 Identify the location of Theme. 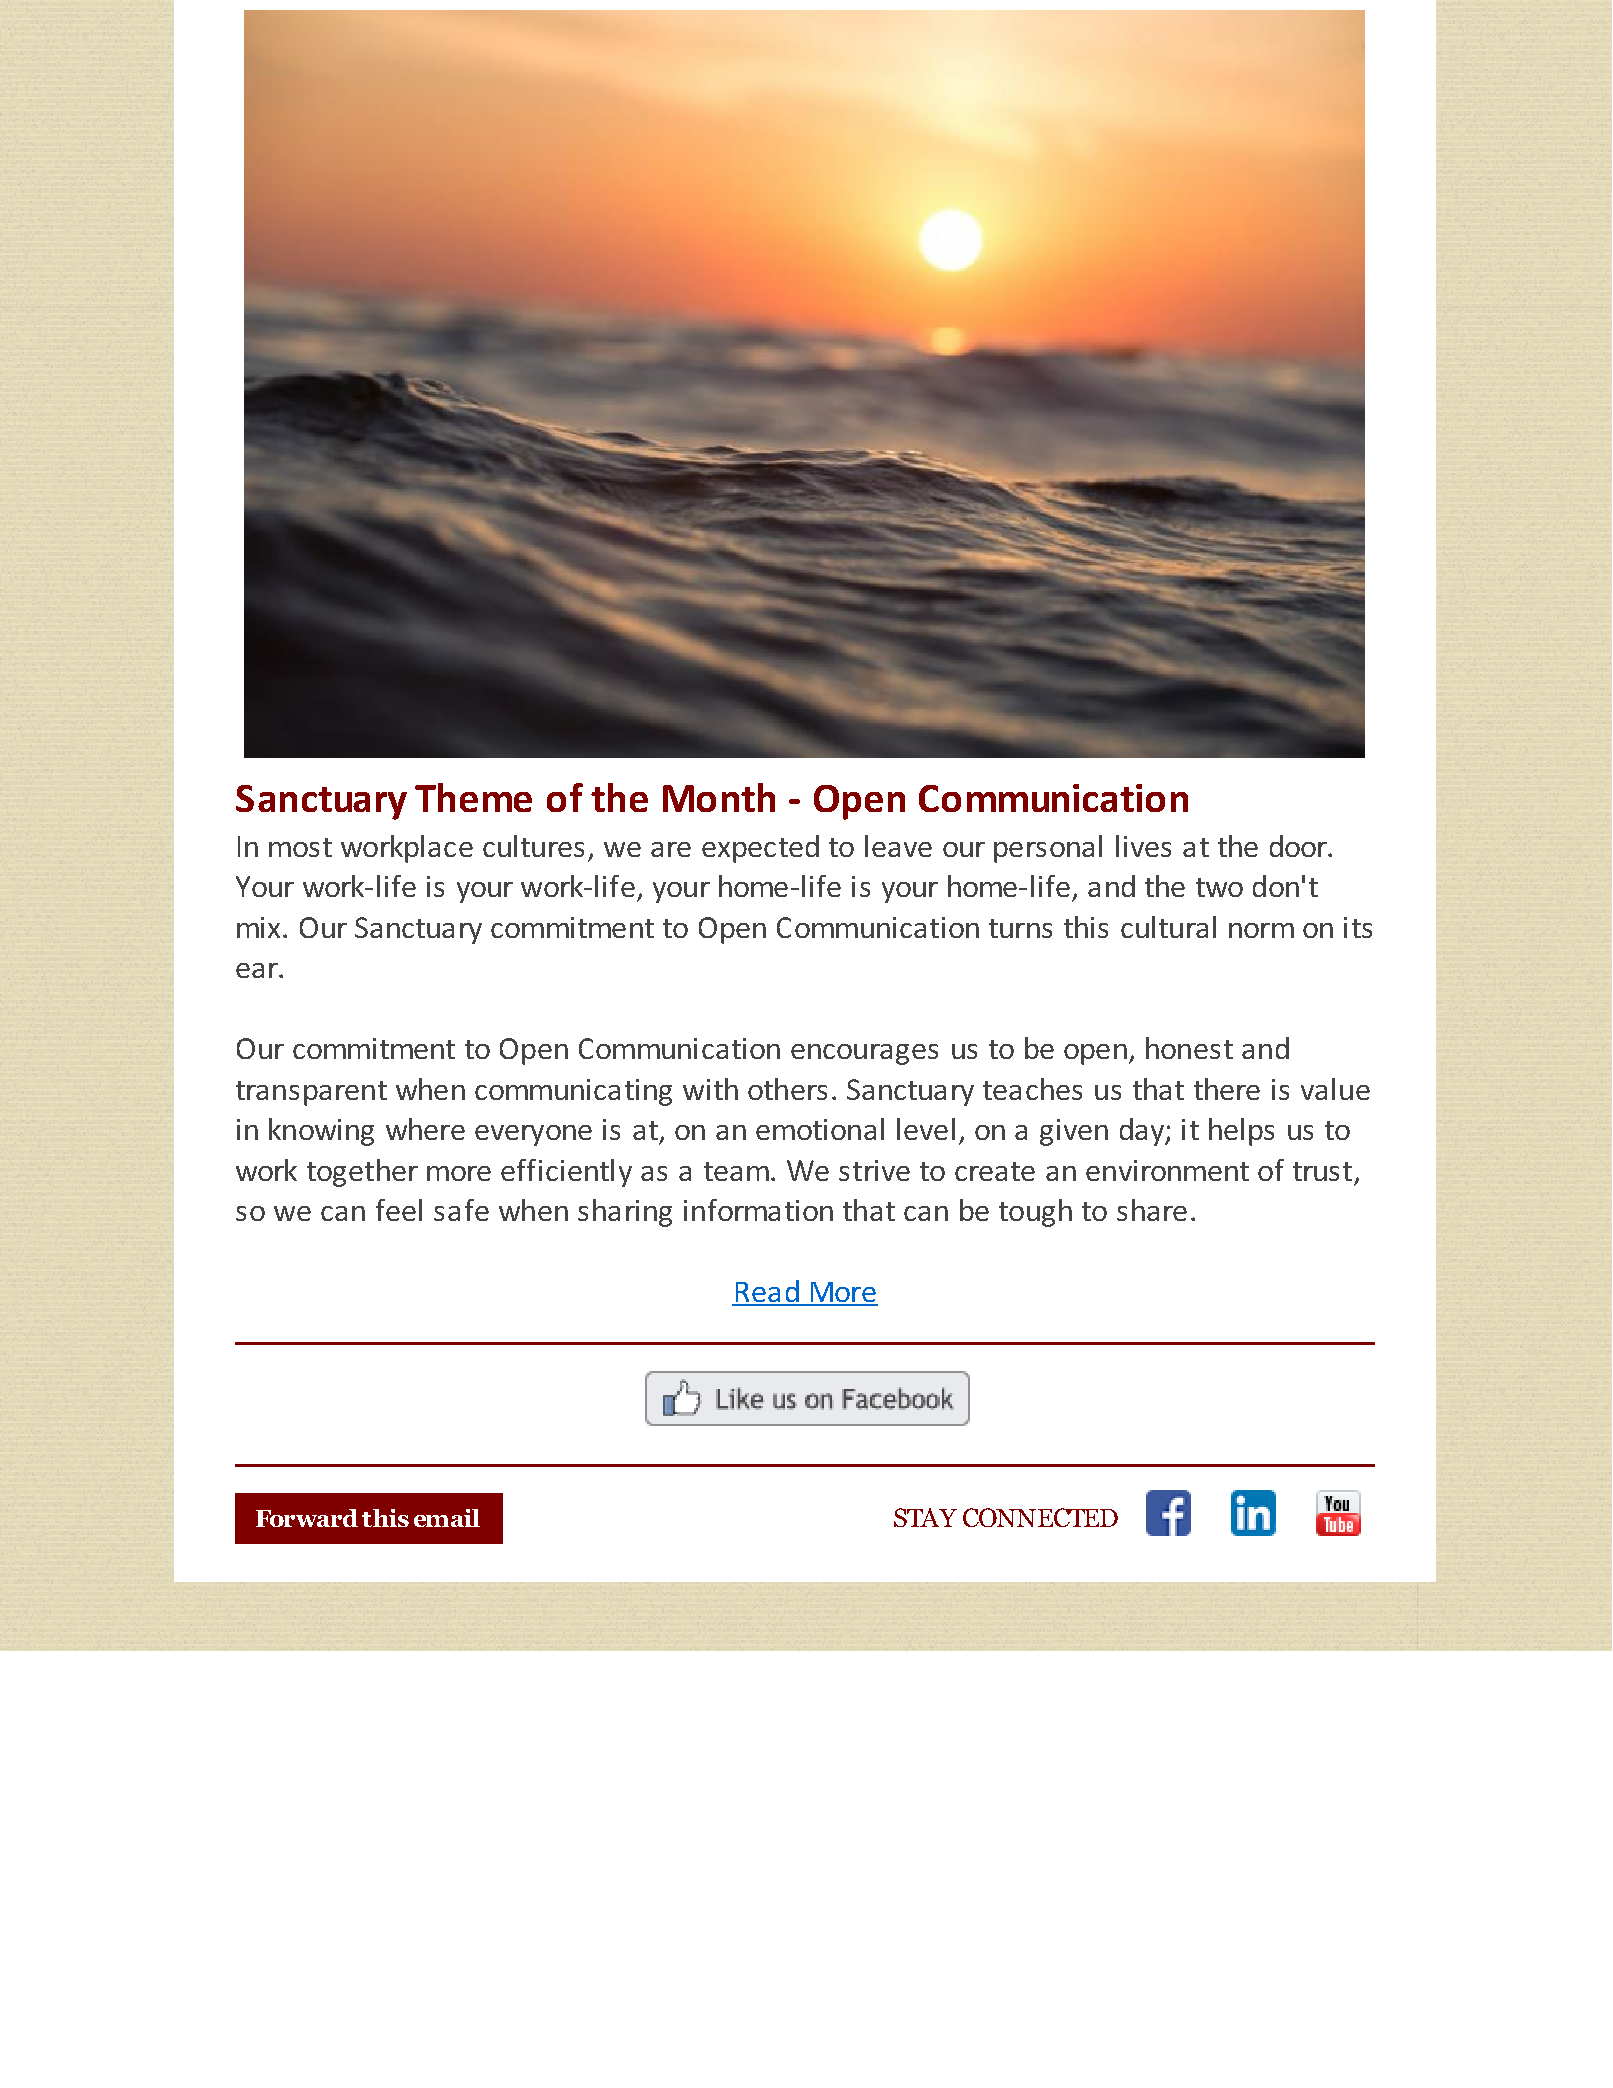
(473, 797).
